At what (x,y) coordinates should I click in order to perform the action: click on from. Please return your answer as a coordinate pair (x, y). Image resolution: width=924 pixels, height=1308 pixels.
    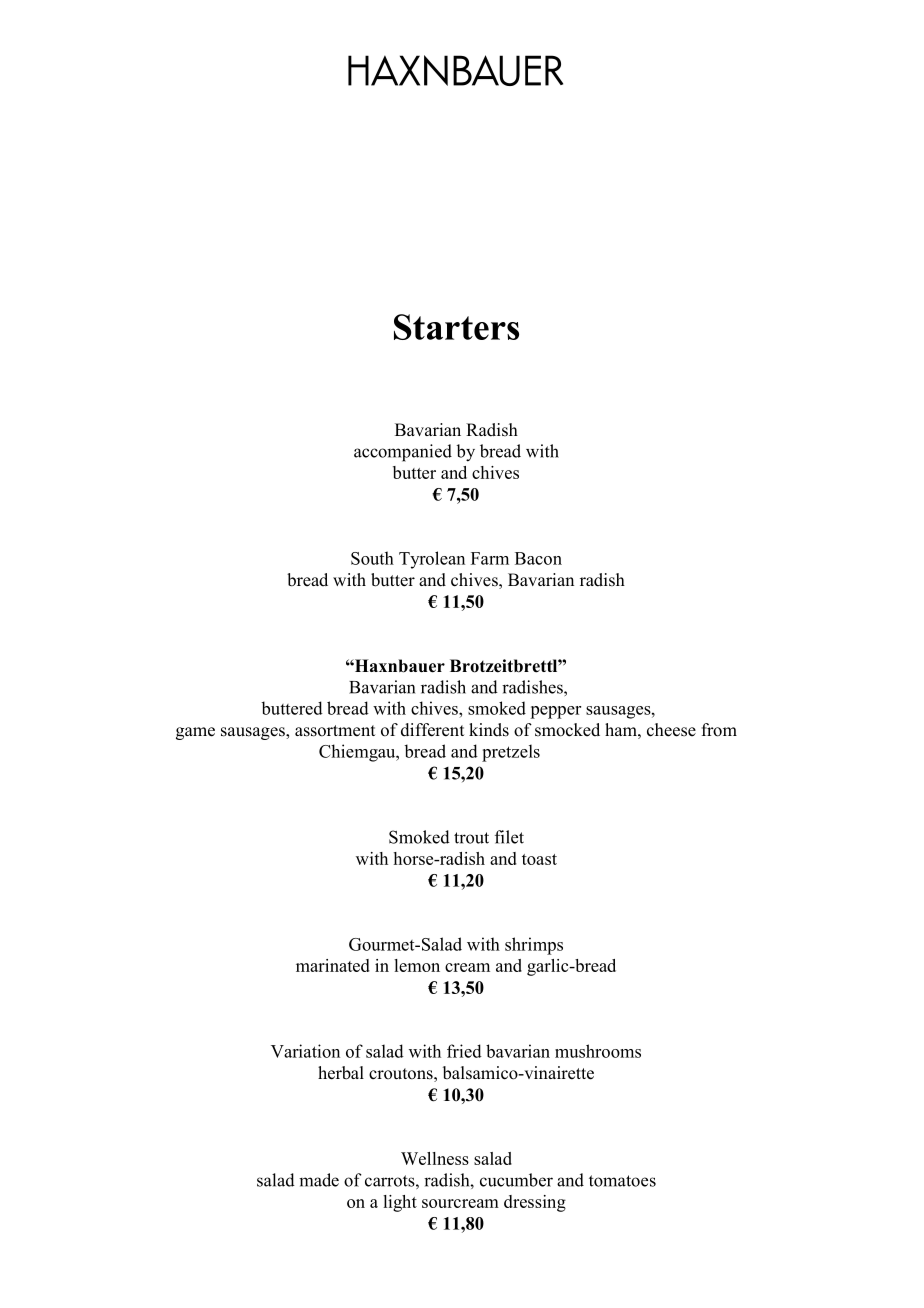
    Looking at the image, I should click on (719, 730).
